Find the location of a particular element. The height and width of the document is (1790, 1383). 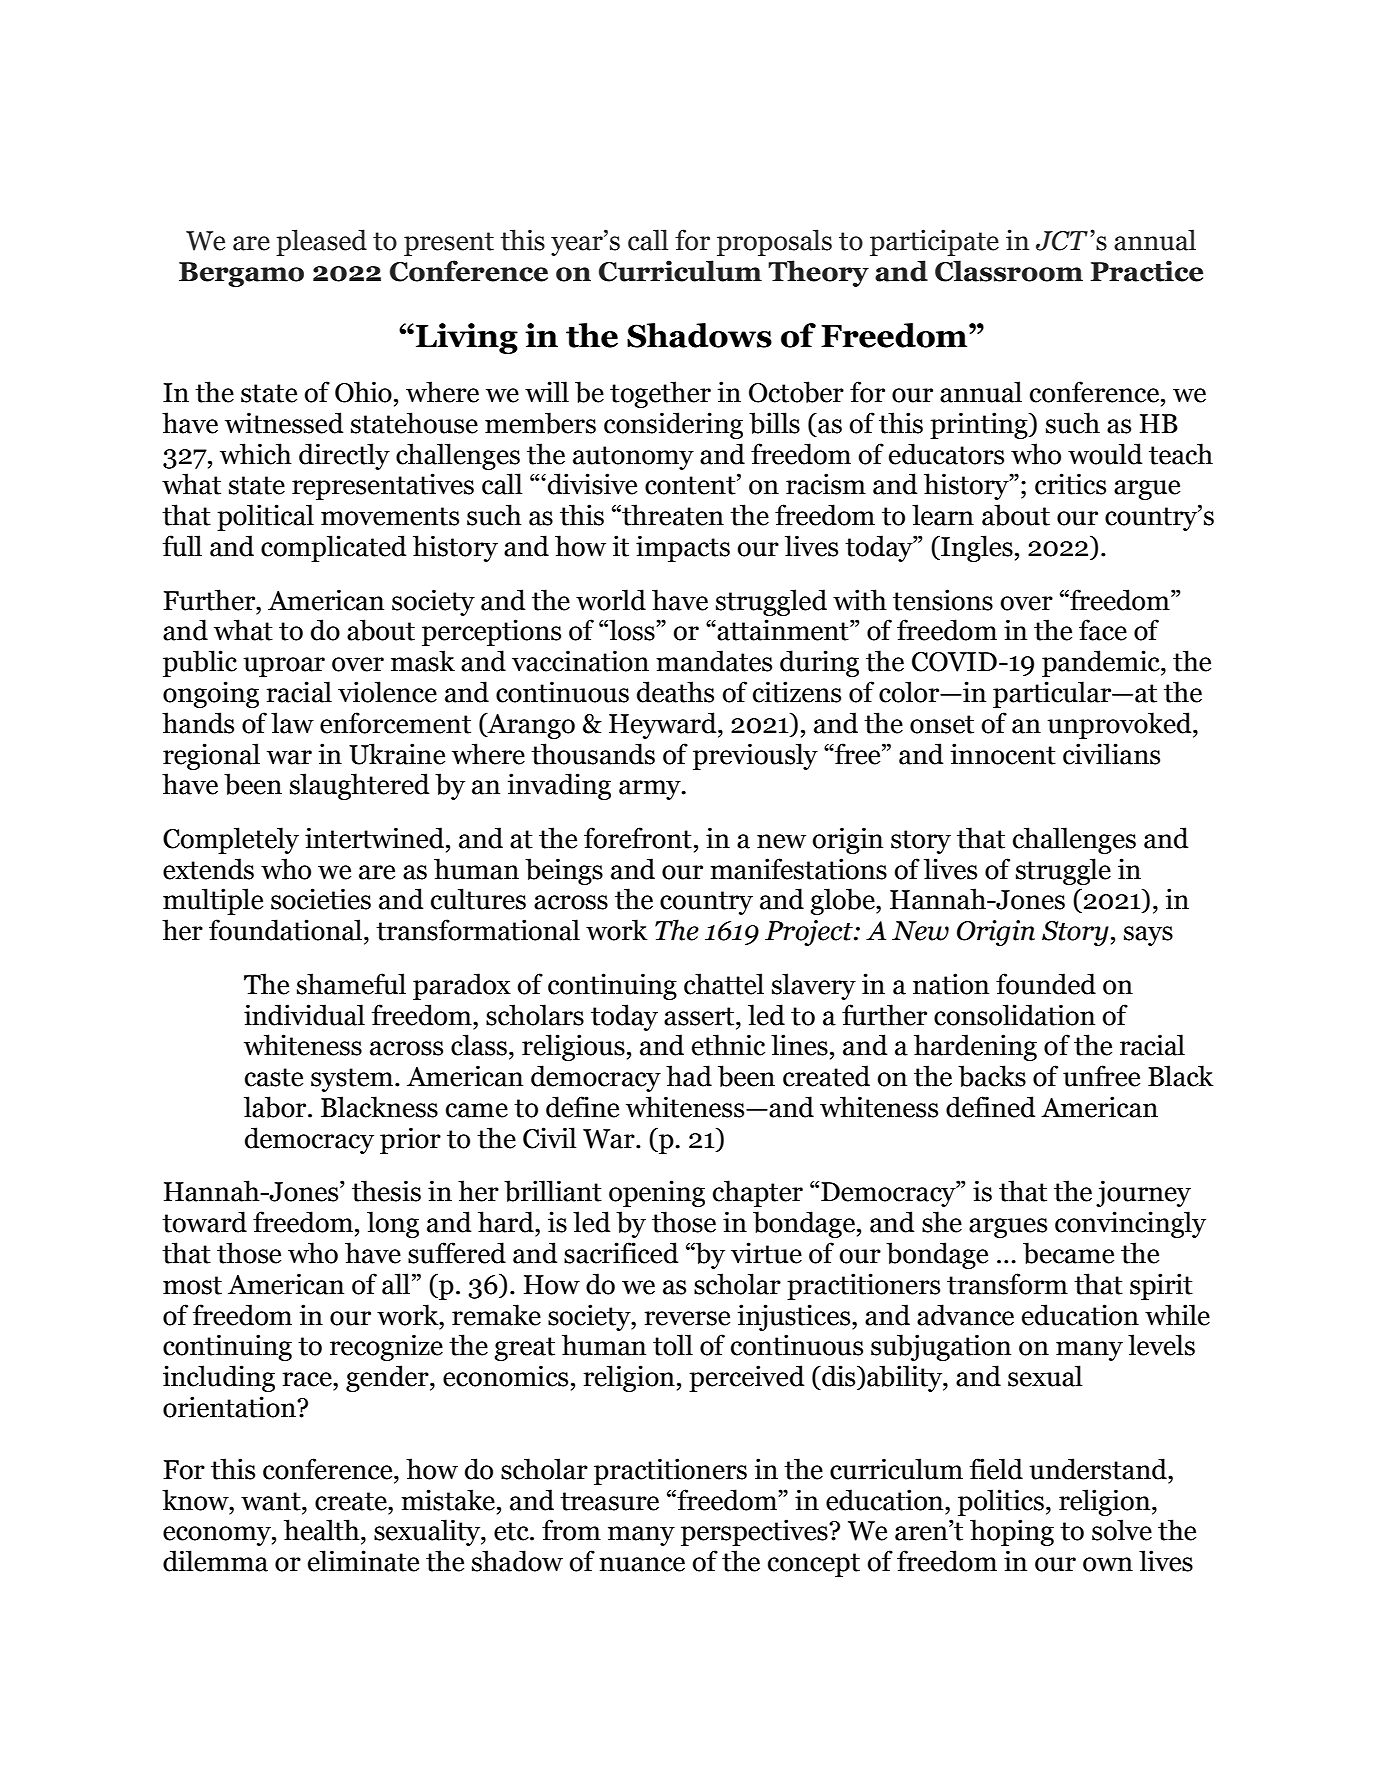

societies is located at coordinates (321, 899).
